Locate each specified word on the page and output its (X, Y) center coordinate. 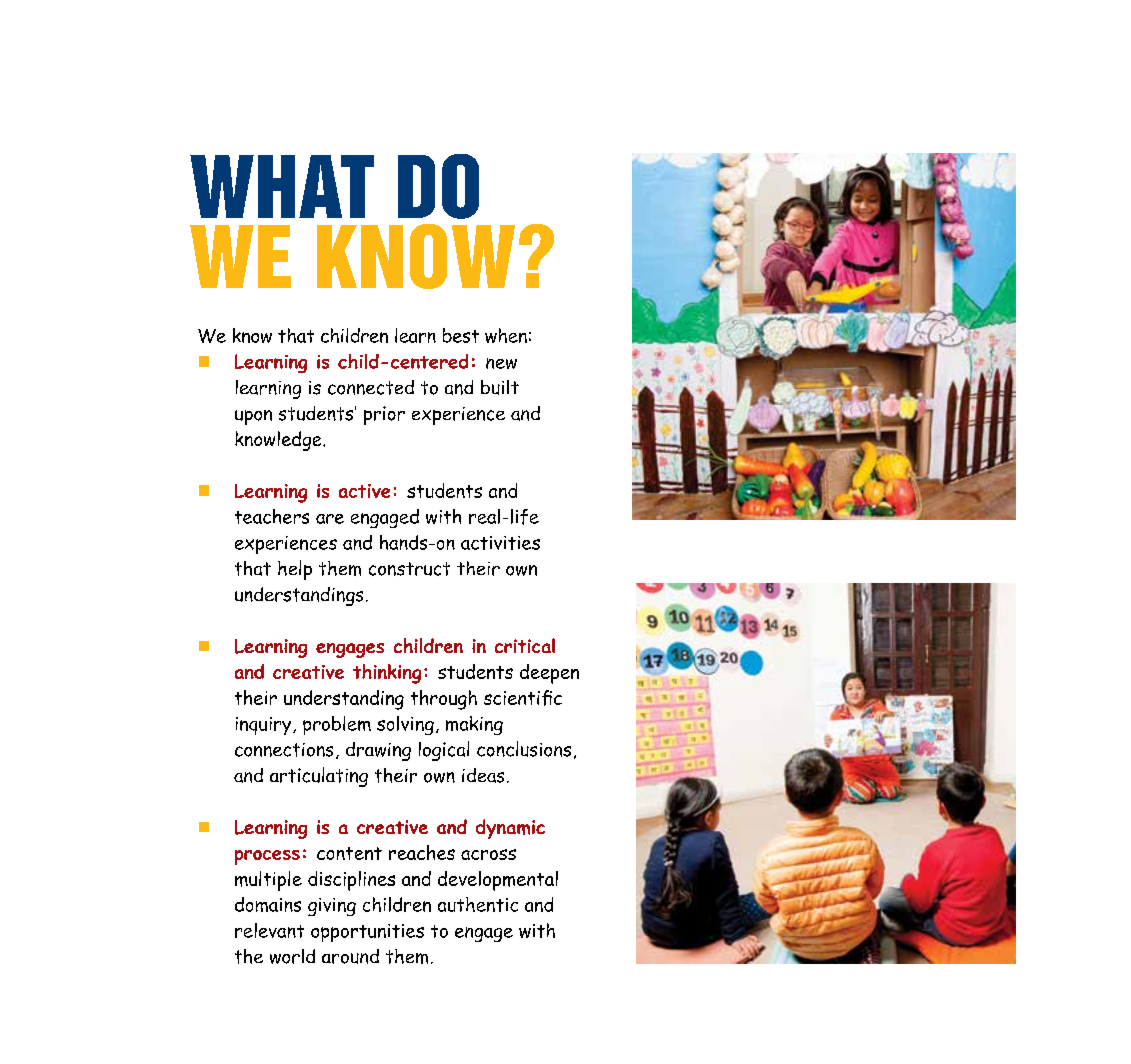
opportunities (367, 933)
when (506, 335)
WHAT (282, 186)
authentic (478, 904)
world (292, 956)
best (461, 335)
